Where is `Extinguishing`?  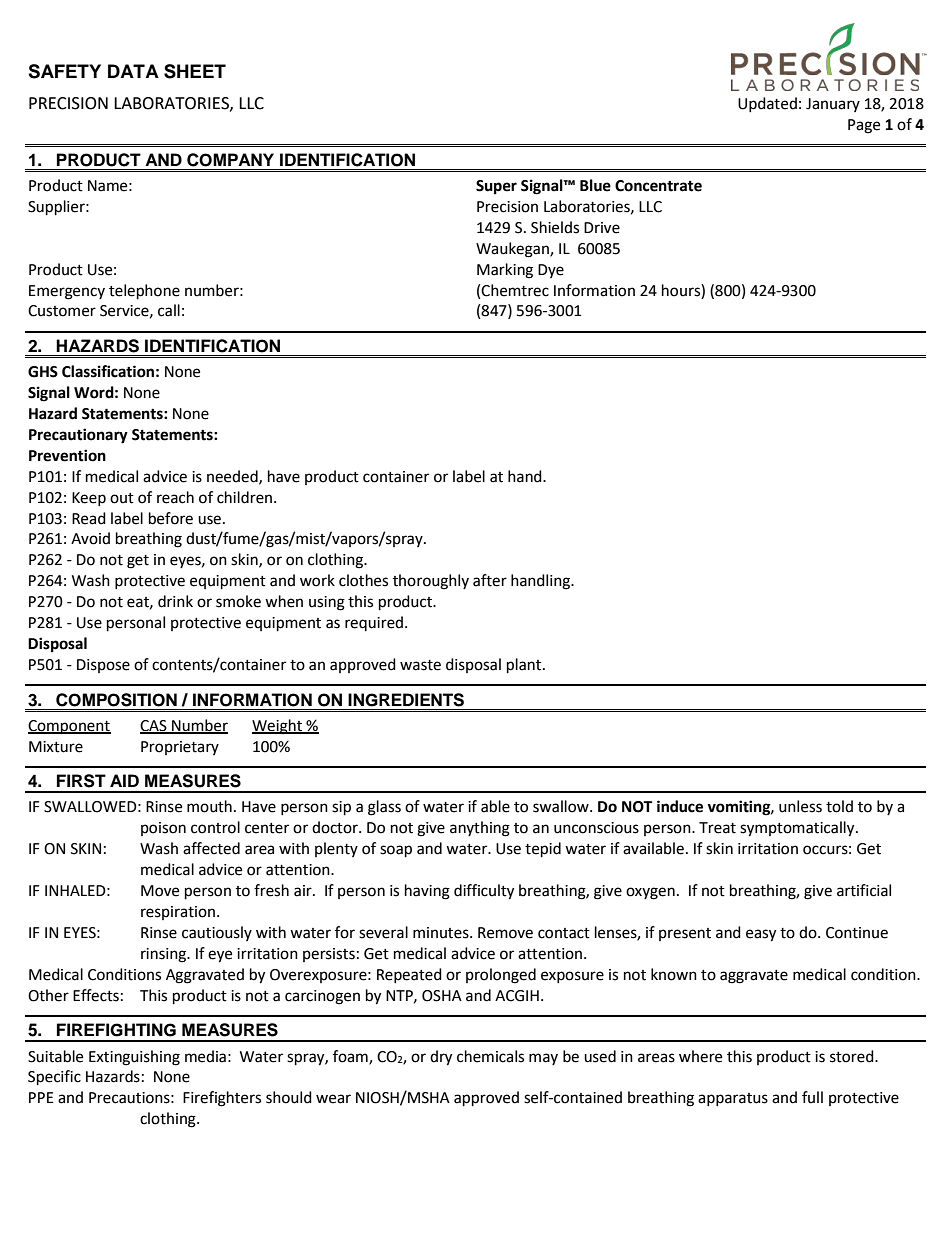
Extinguishing is located at coordinates (134, 1058).
